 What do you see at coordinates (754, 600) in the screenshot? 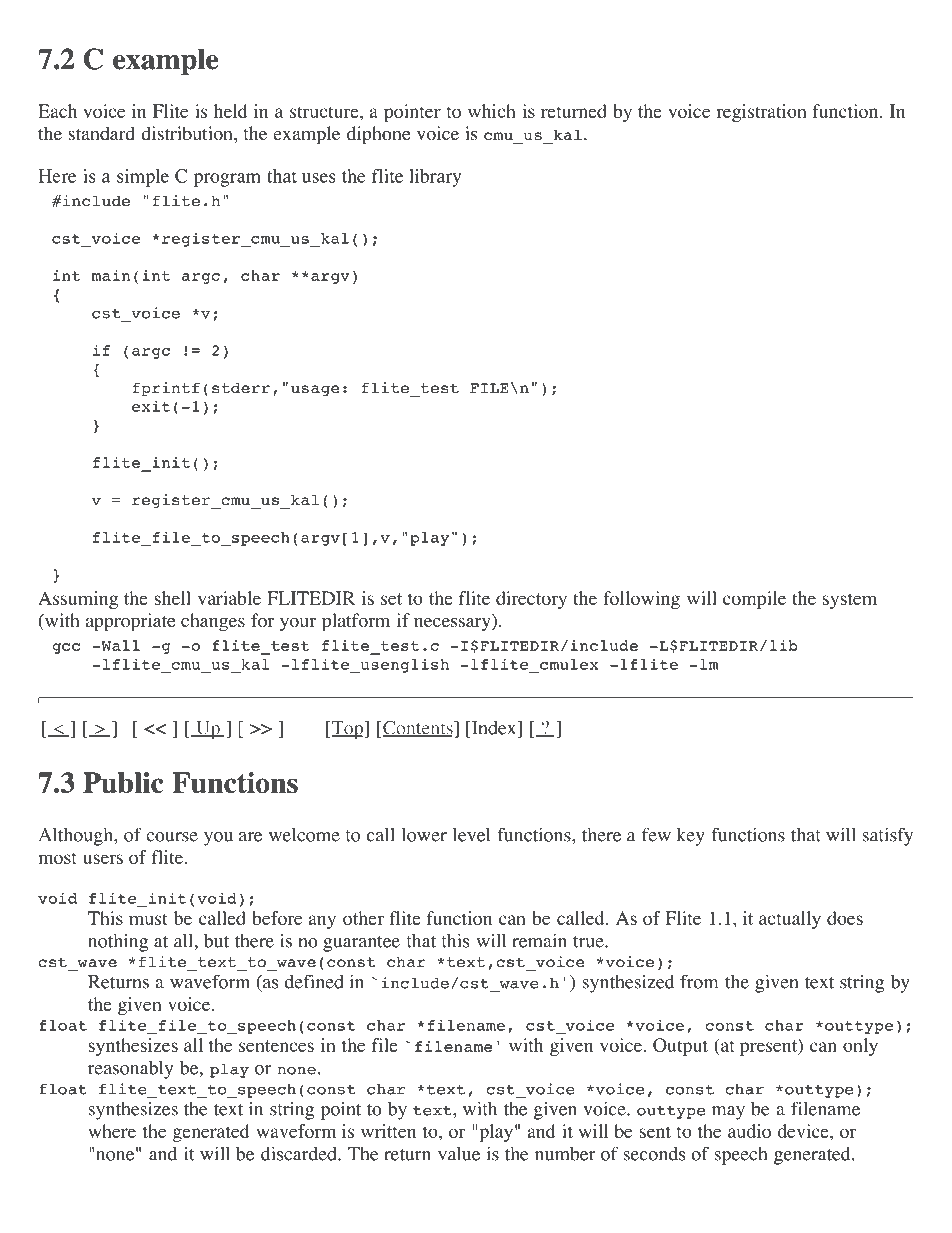
I see `compile` at bounding box center [754, 600].
